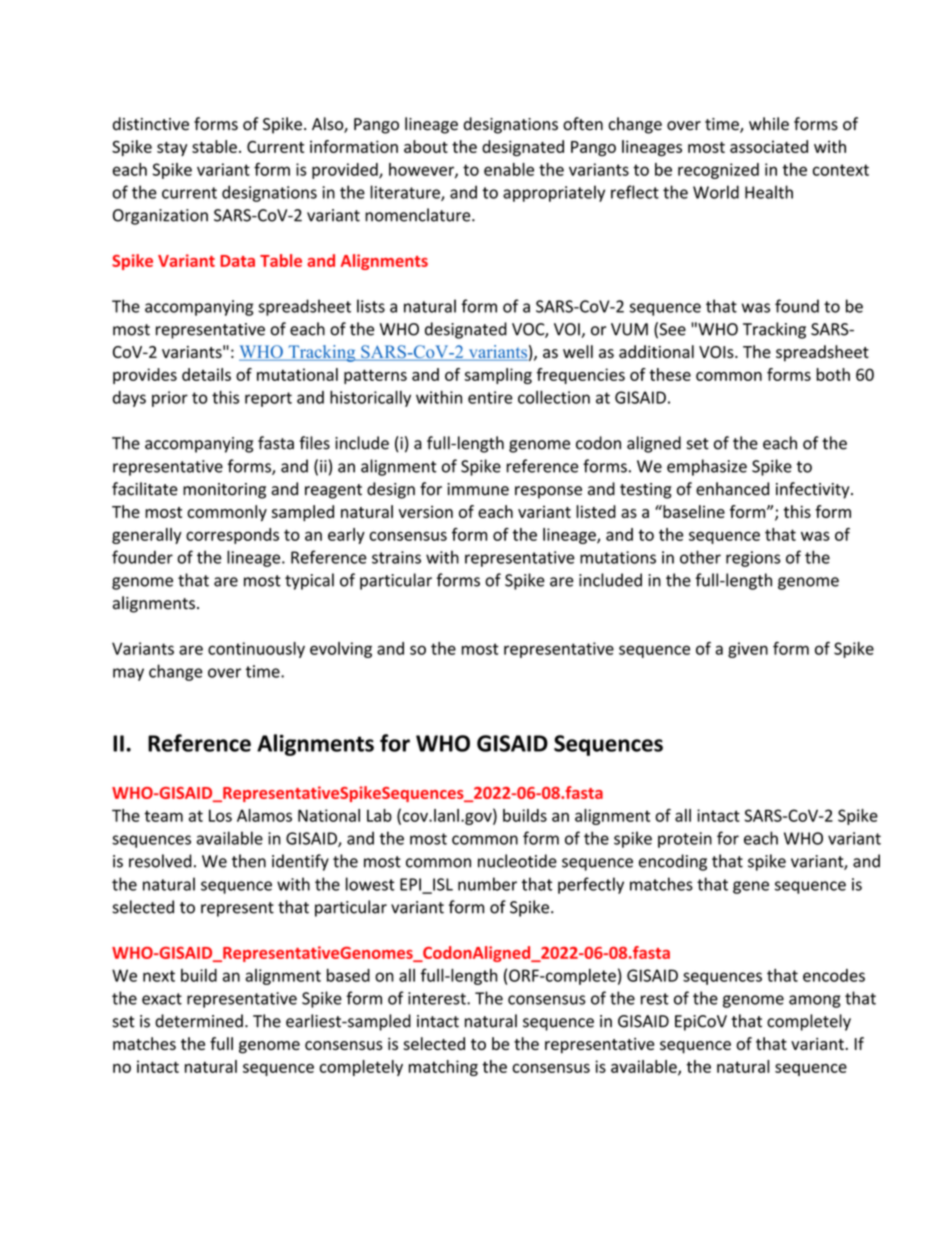  I want to click on determined, so click(199, 1021).
